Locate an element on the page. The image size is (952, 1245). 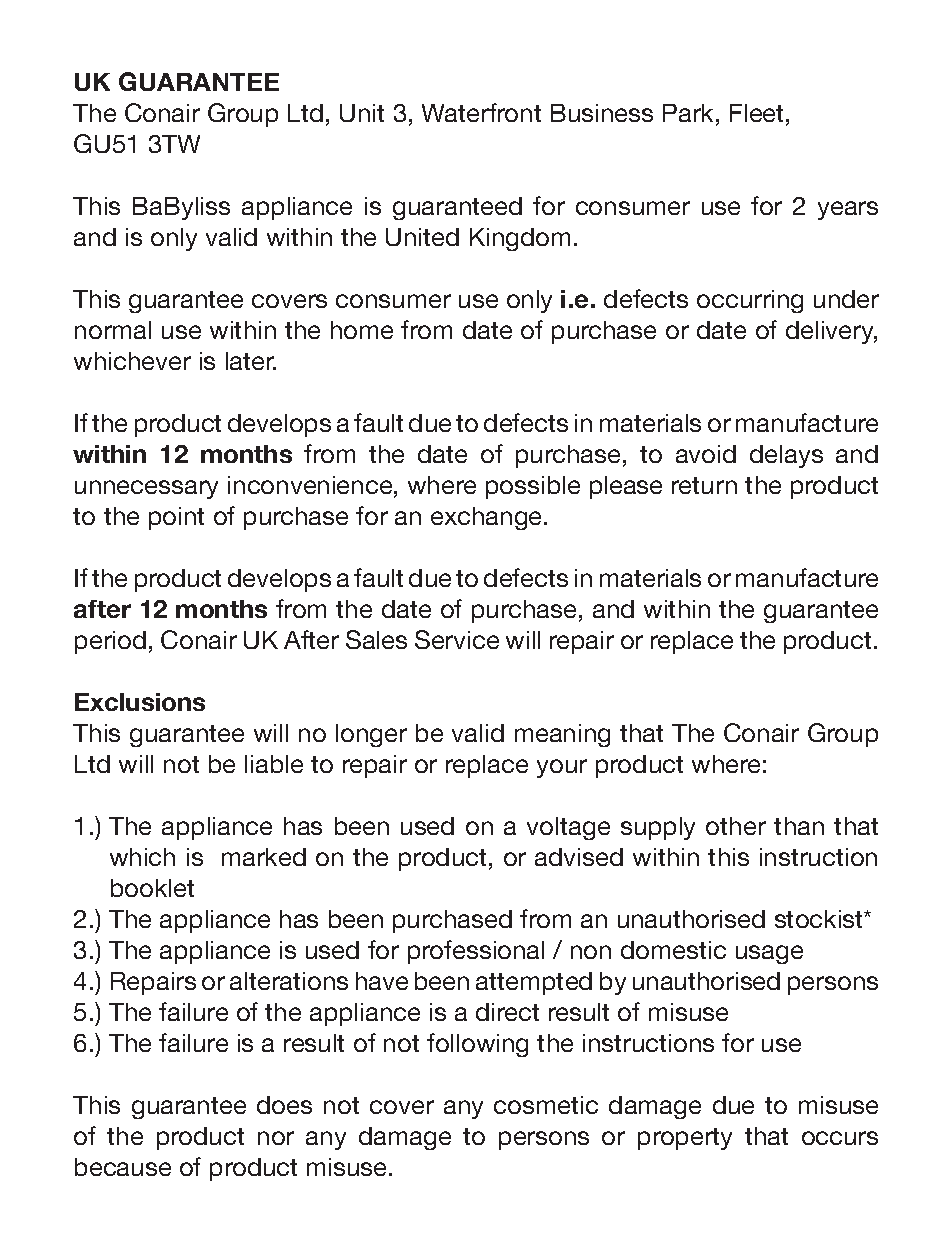
years is located at coordinates (848, 210).
